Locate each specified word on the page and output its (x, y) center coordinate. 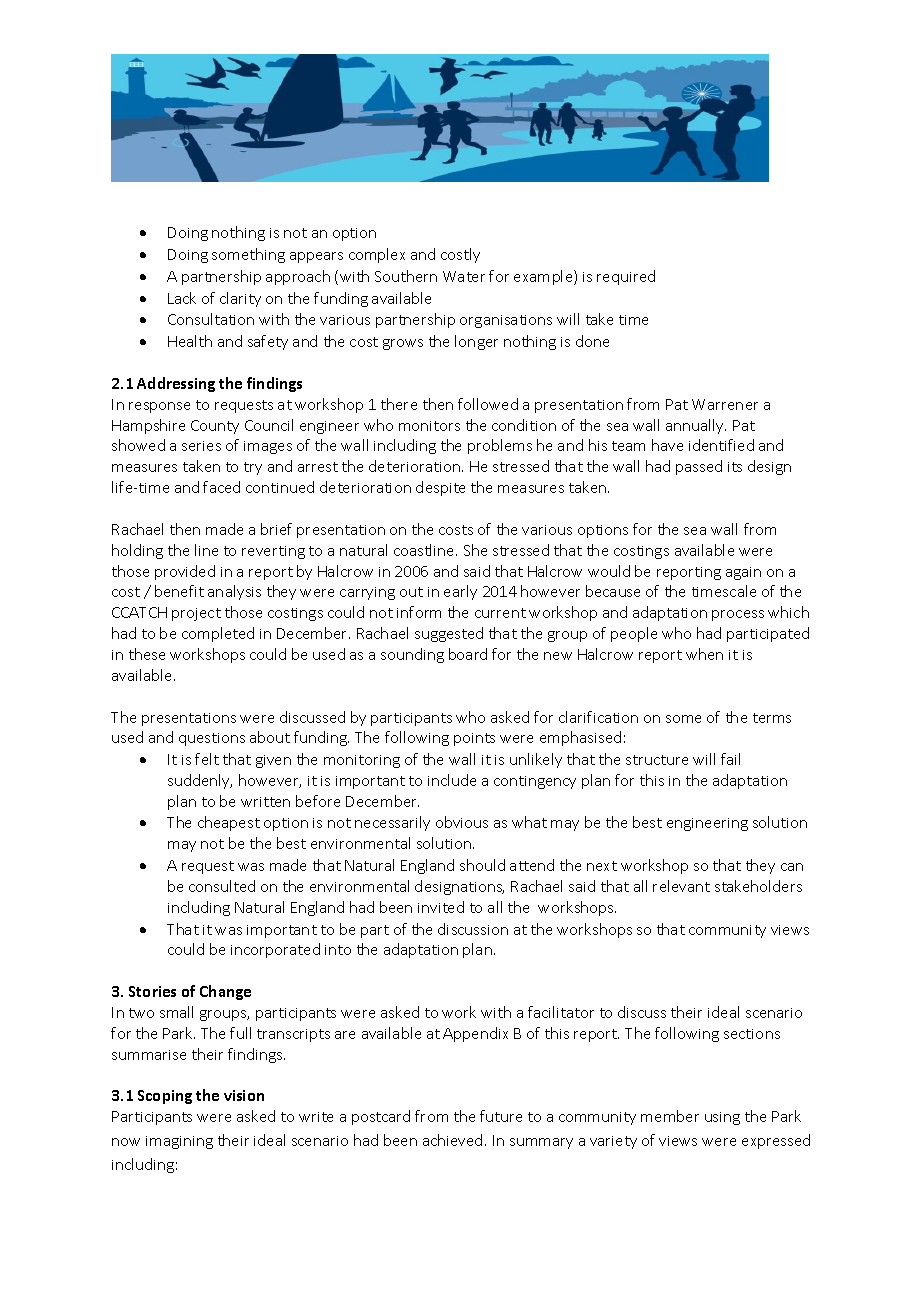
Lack (182, 298)
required (626, 277)
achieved (452, 1140)
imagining (179, 1142)
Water (464, 276)
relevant (681, 886)
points (474, 739)
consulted (222, 886)
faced (221, 487)
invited (441, 907)
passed (699, 467)
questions (212, 739)
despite (440, 488)
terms (772, 718)
